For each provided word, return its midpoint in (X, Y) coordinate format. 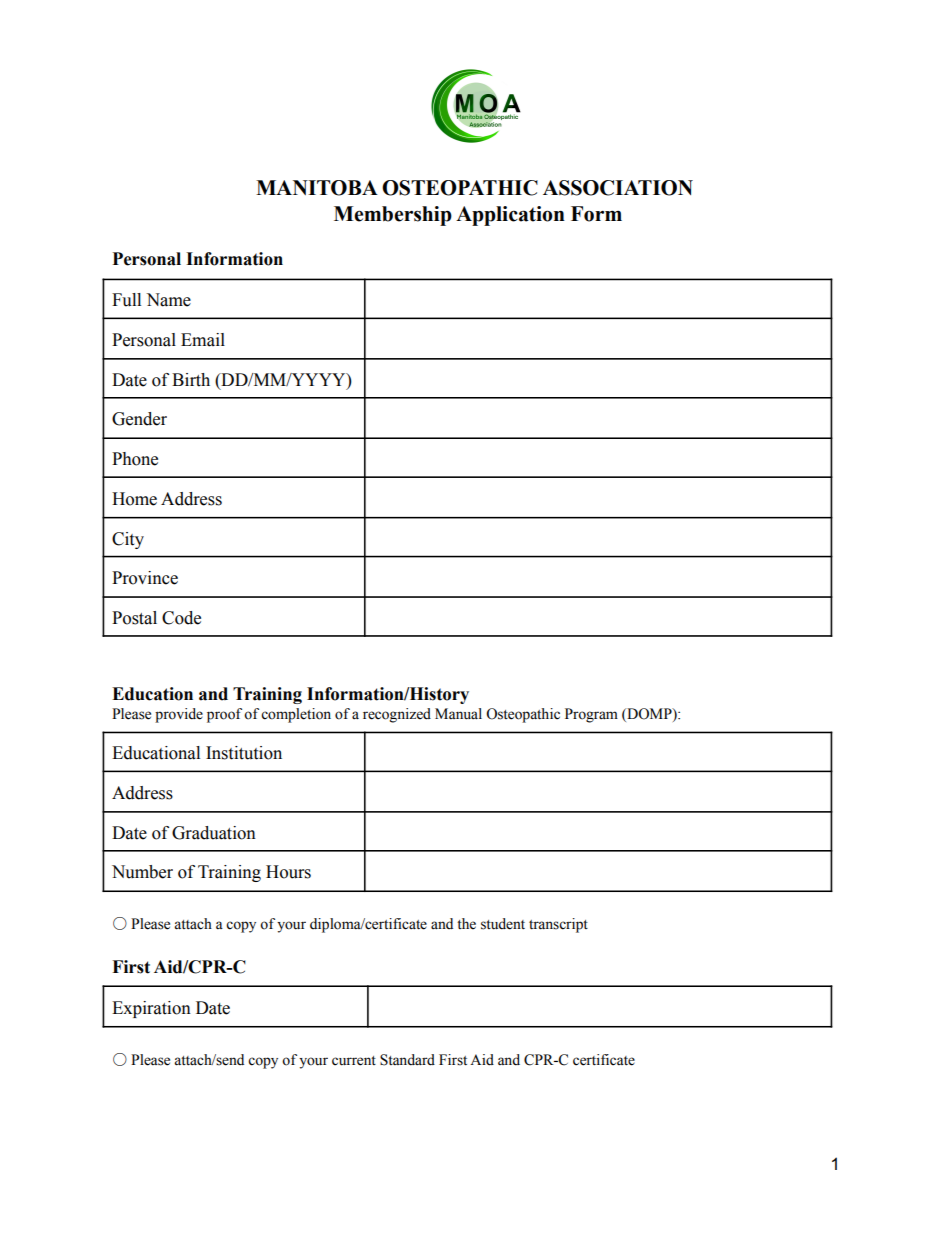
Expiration (151, 1009)
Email (203, 340)
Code (181, 618)
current (354, 1061)
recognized (397, 715)
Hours (288, 872)
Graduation (214, 833)
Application (510, 216)
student (503, 924)
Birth (191, 380)
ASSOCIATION (618, 188)
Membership (393, 216)
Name (168, 300)
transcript (558, 925)
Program (591, 715)
